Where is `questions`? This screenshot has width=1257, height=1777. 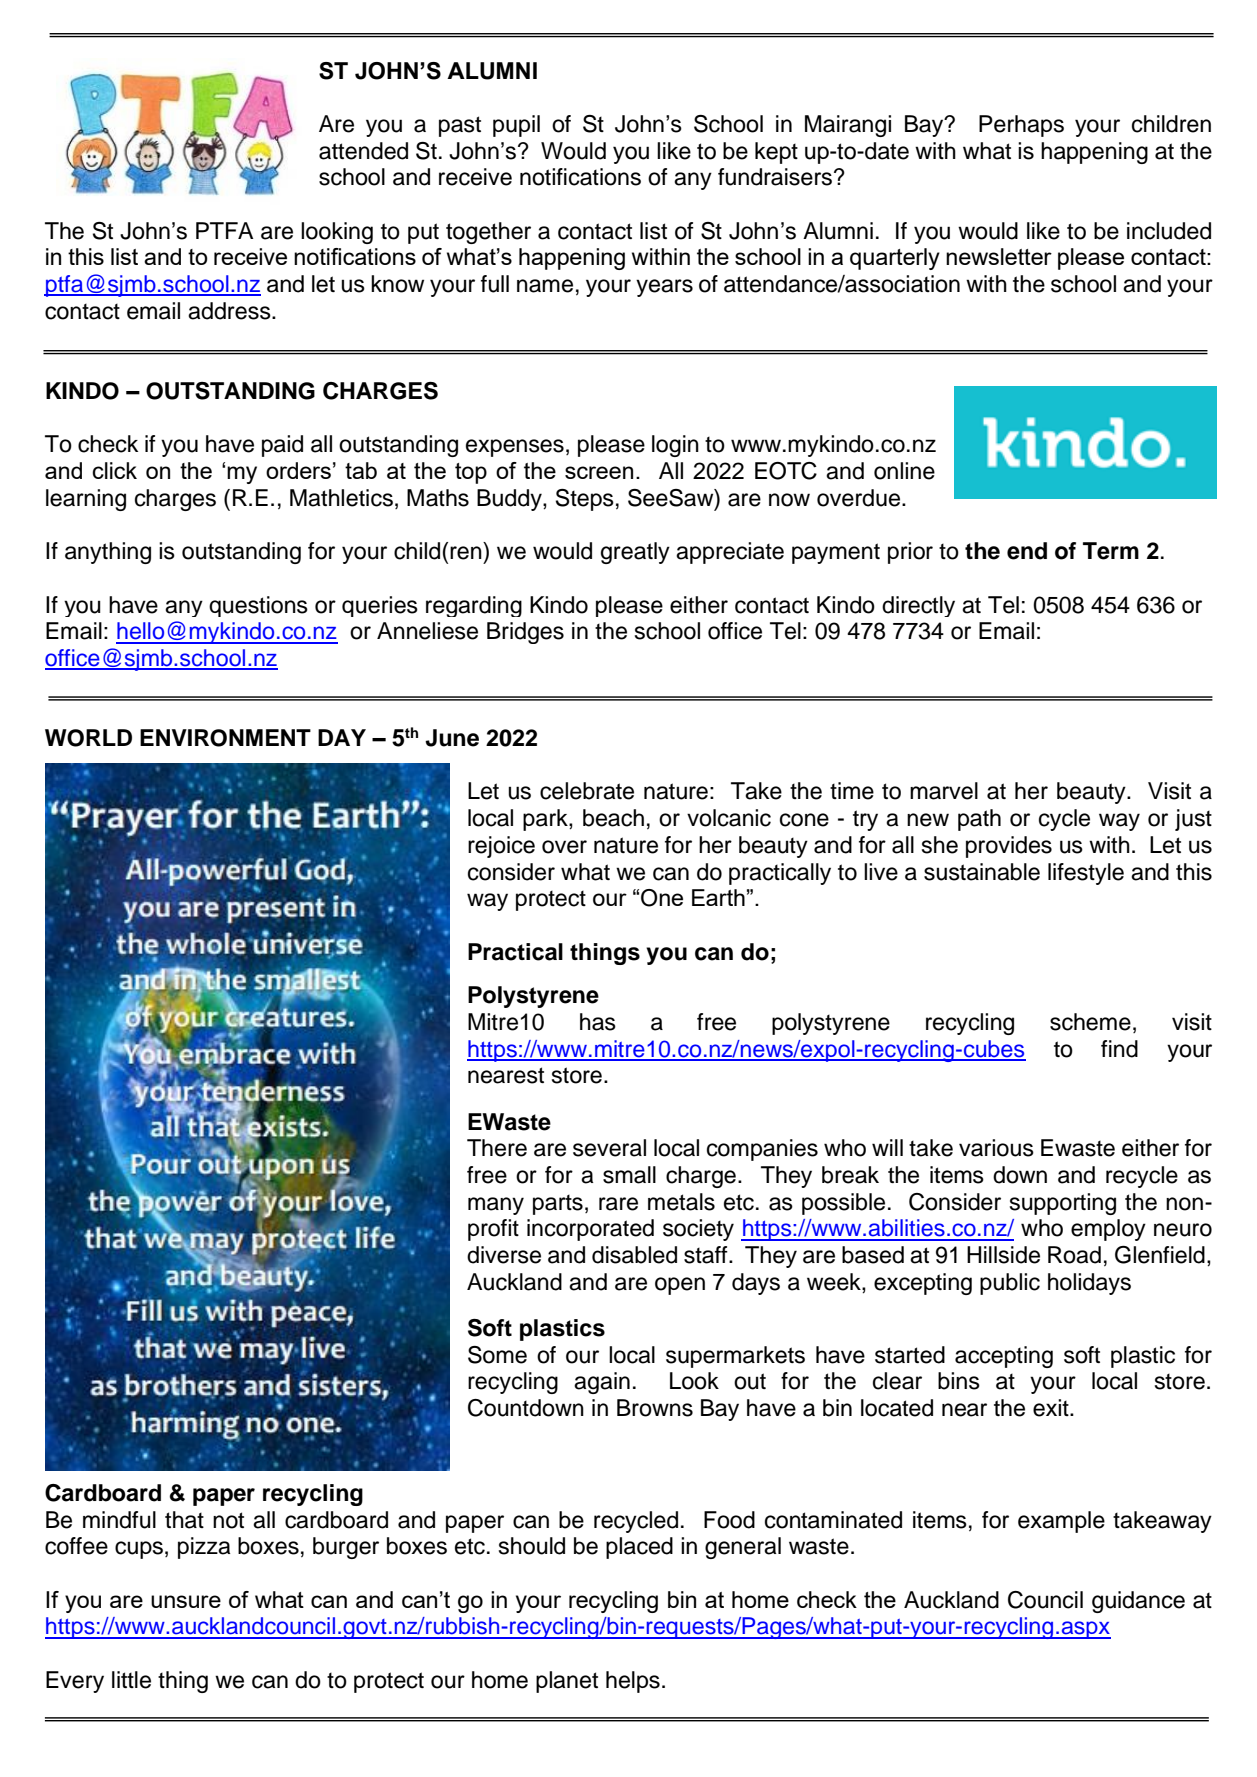
questions is located at coordinates (258, 606).
